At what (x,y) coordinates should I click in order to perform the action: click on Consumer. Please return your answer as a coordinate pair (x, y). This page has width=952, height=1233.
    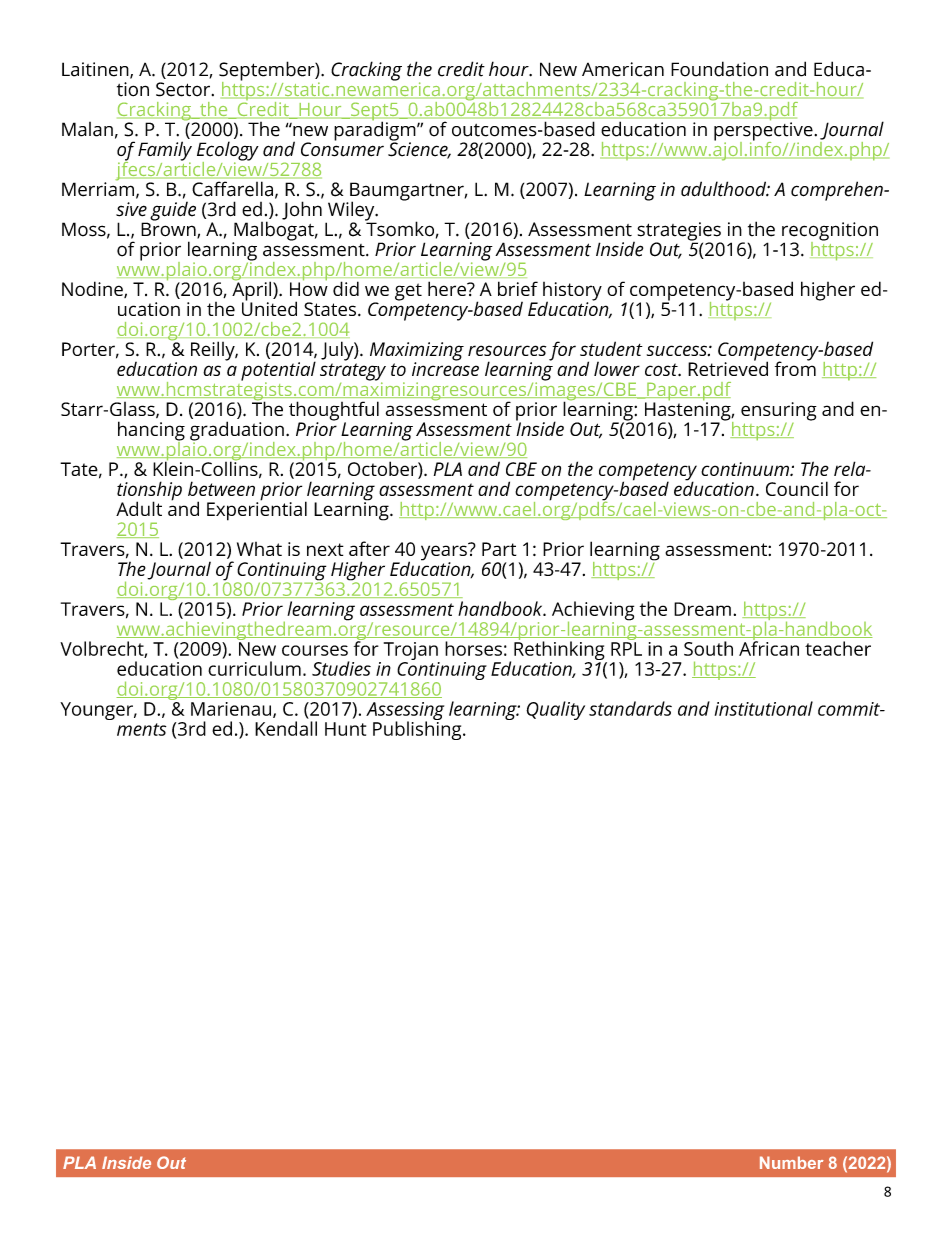
    Looking at the image, I should click on (342, 148).
